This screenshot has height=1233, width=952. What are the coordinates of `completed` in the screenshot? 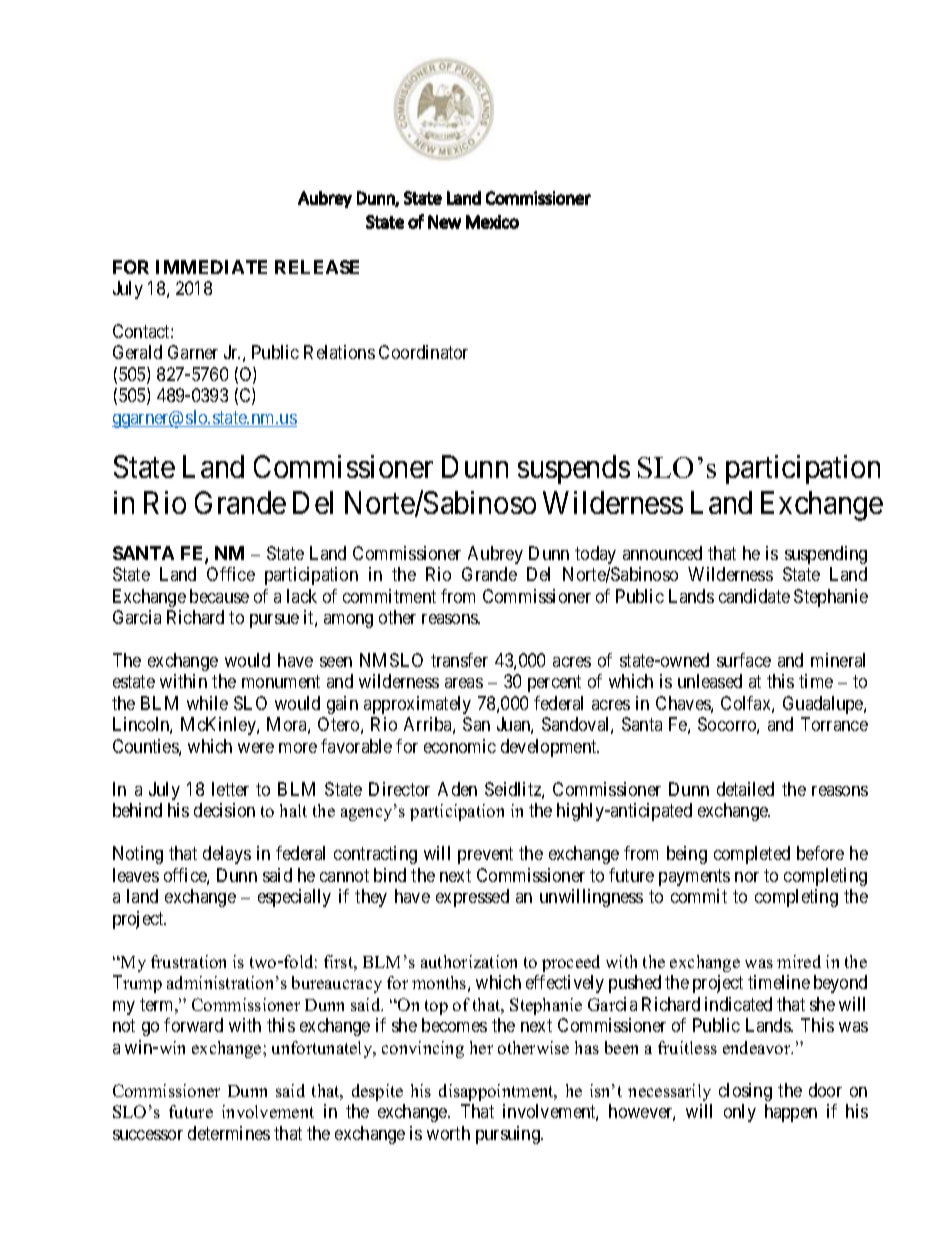 It's located at (752, 855).
